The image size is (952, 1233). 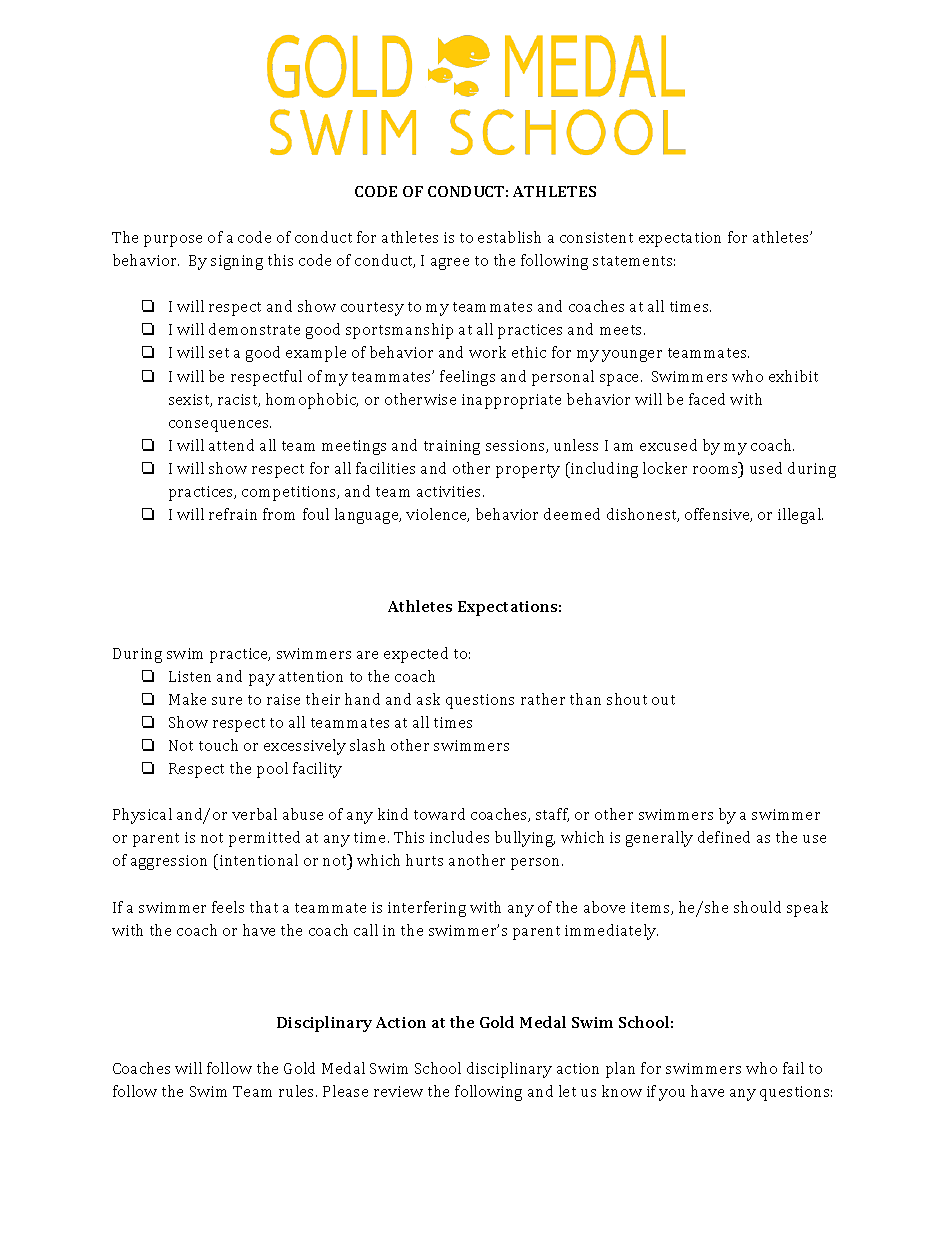 What do you see at coordinates (233, 514) in the screenshot?
I see `refrain` at bounding box center [233, 514].
